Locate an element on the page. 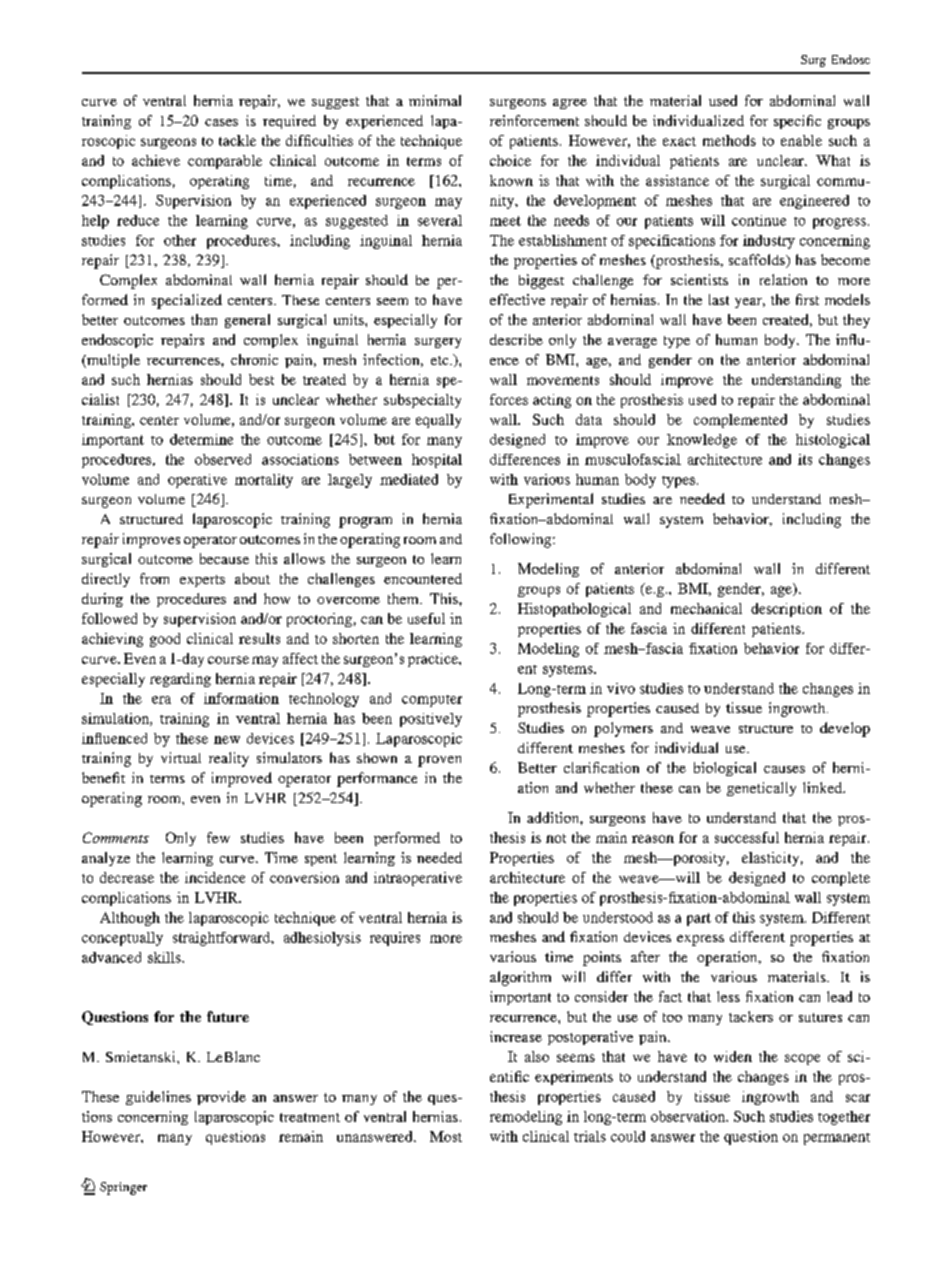  new is located at coordinates (227, 740).
